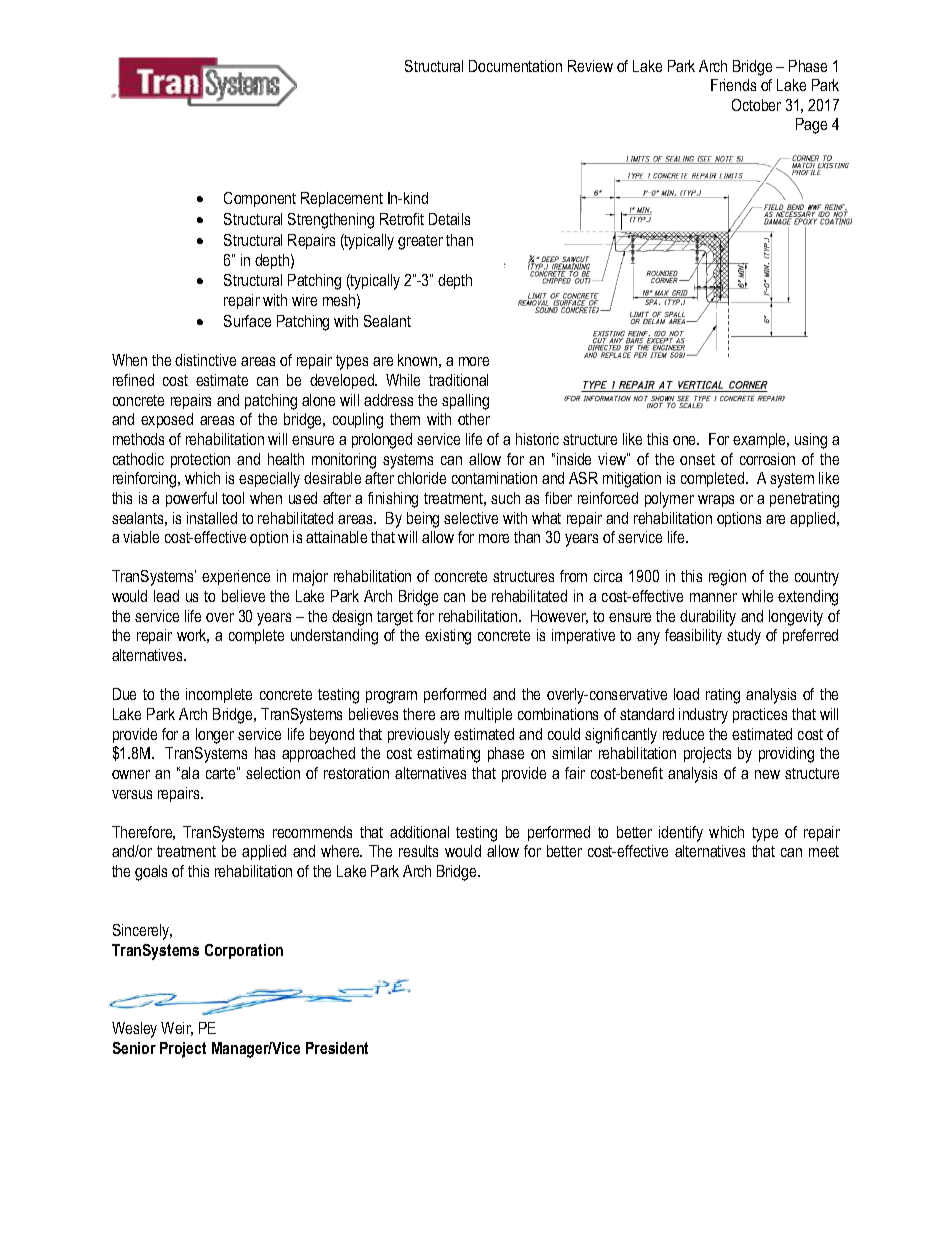  Describe the element at coordinates (727, 578) in the page. I see `region` at that location.
